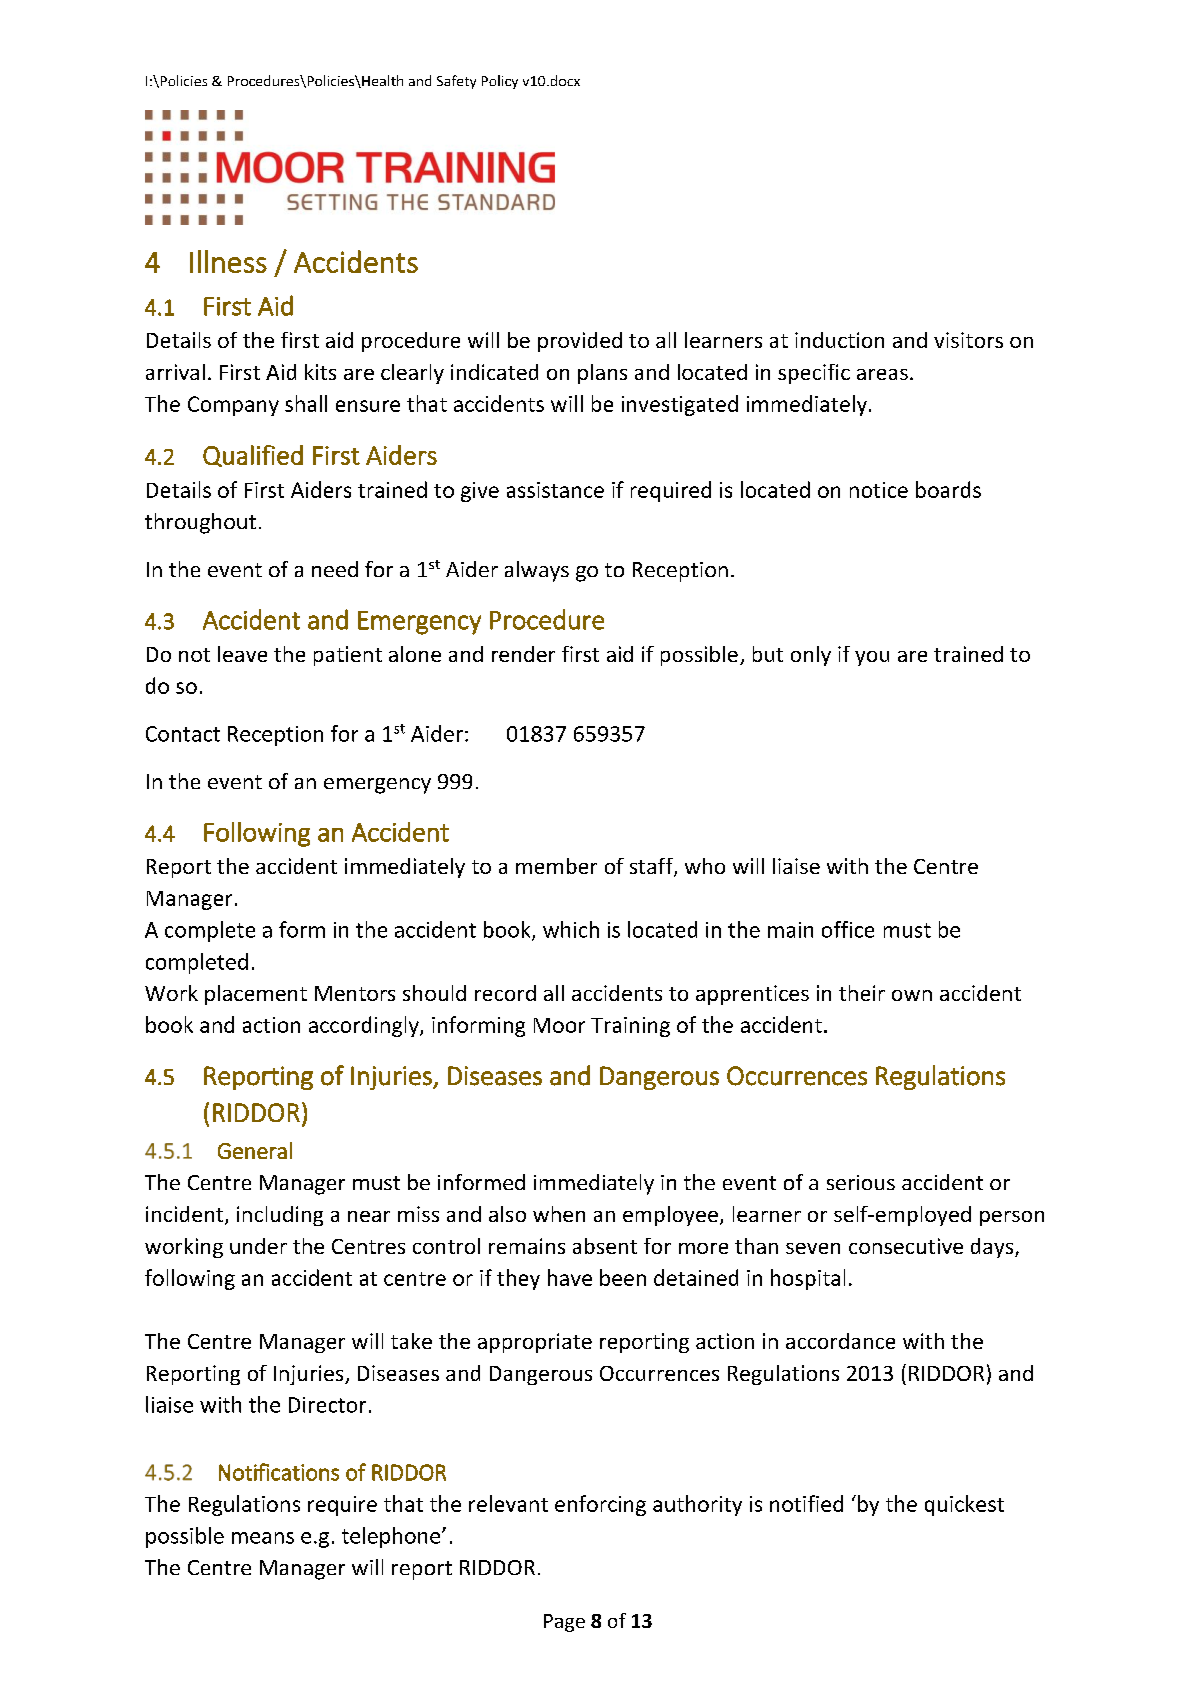 The height and width of the document is (1690, 1195). Describe the element at coordinates (630, 1027) in the document. I see `Training` at that location.
